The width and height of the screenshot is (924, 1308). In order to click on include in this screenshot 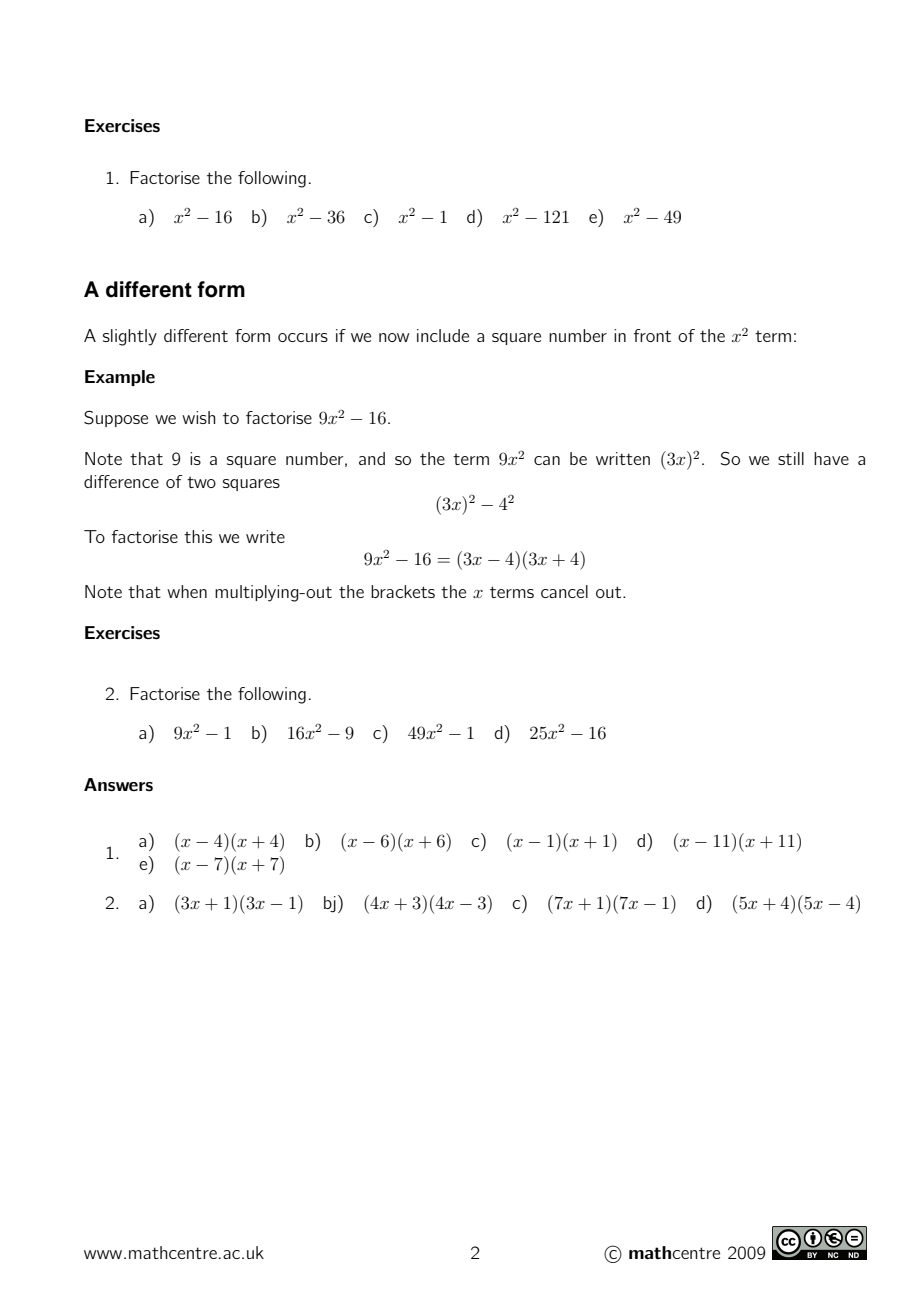, I will do `click(443, 335)`.
